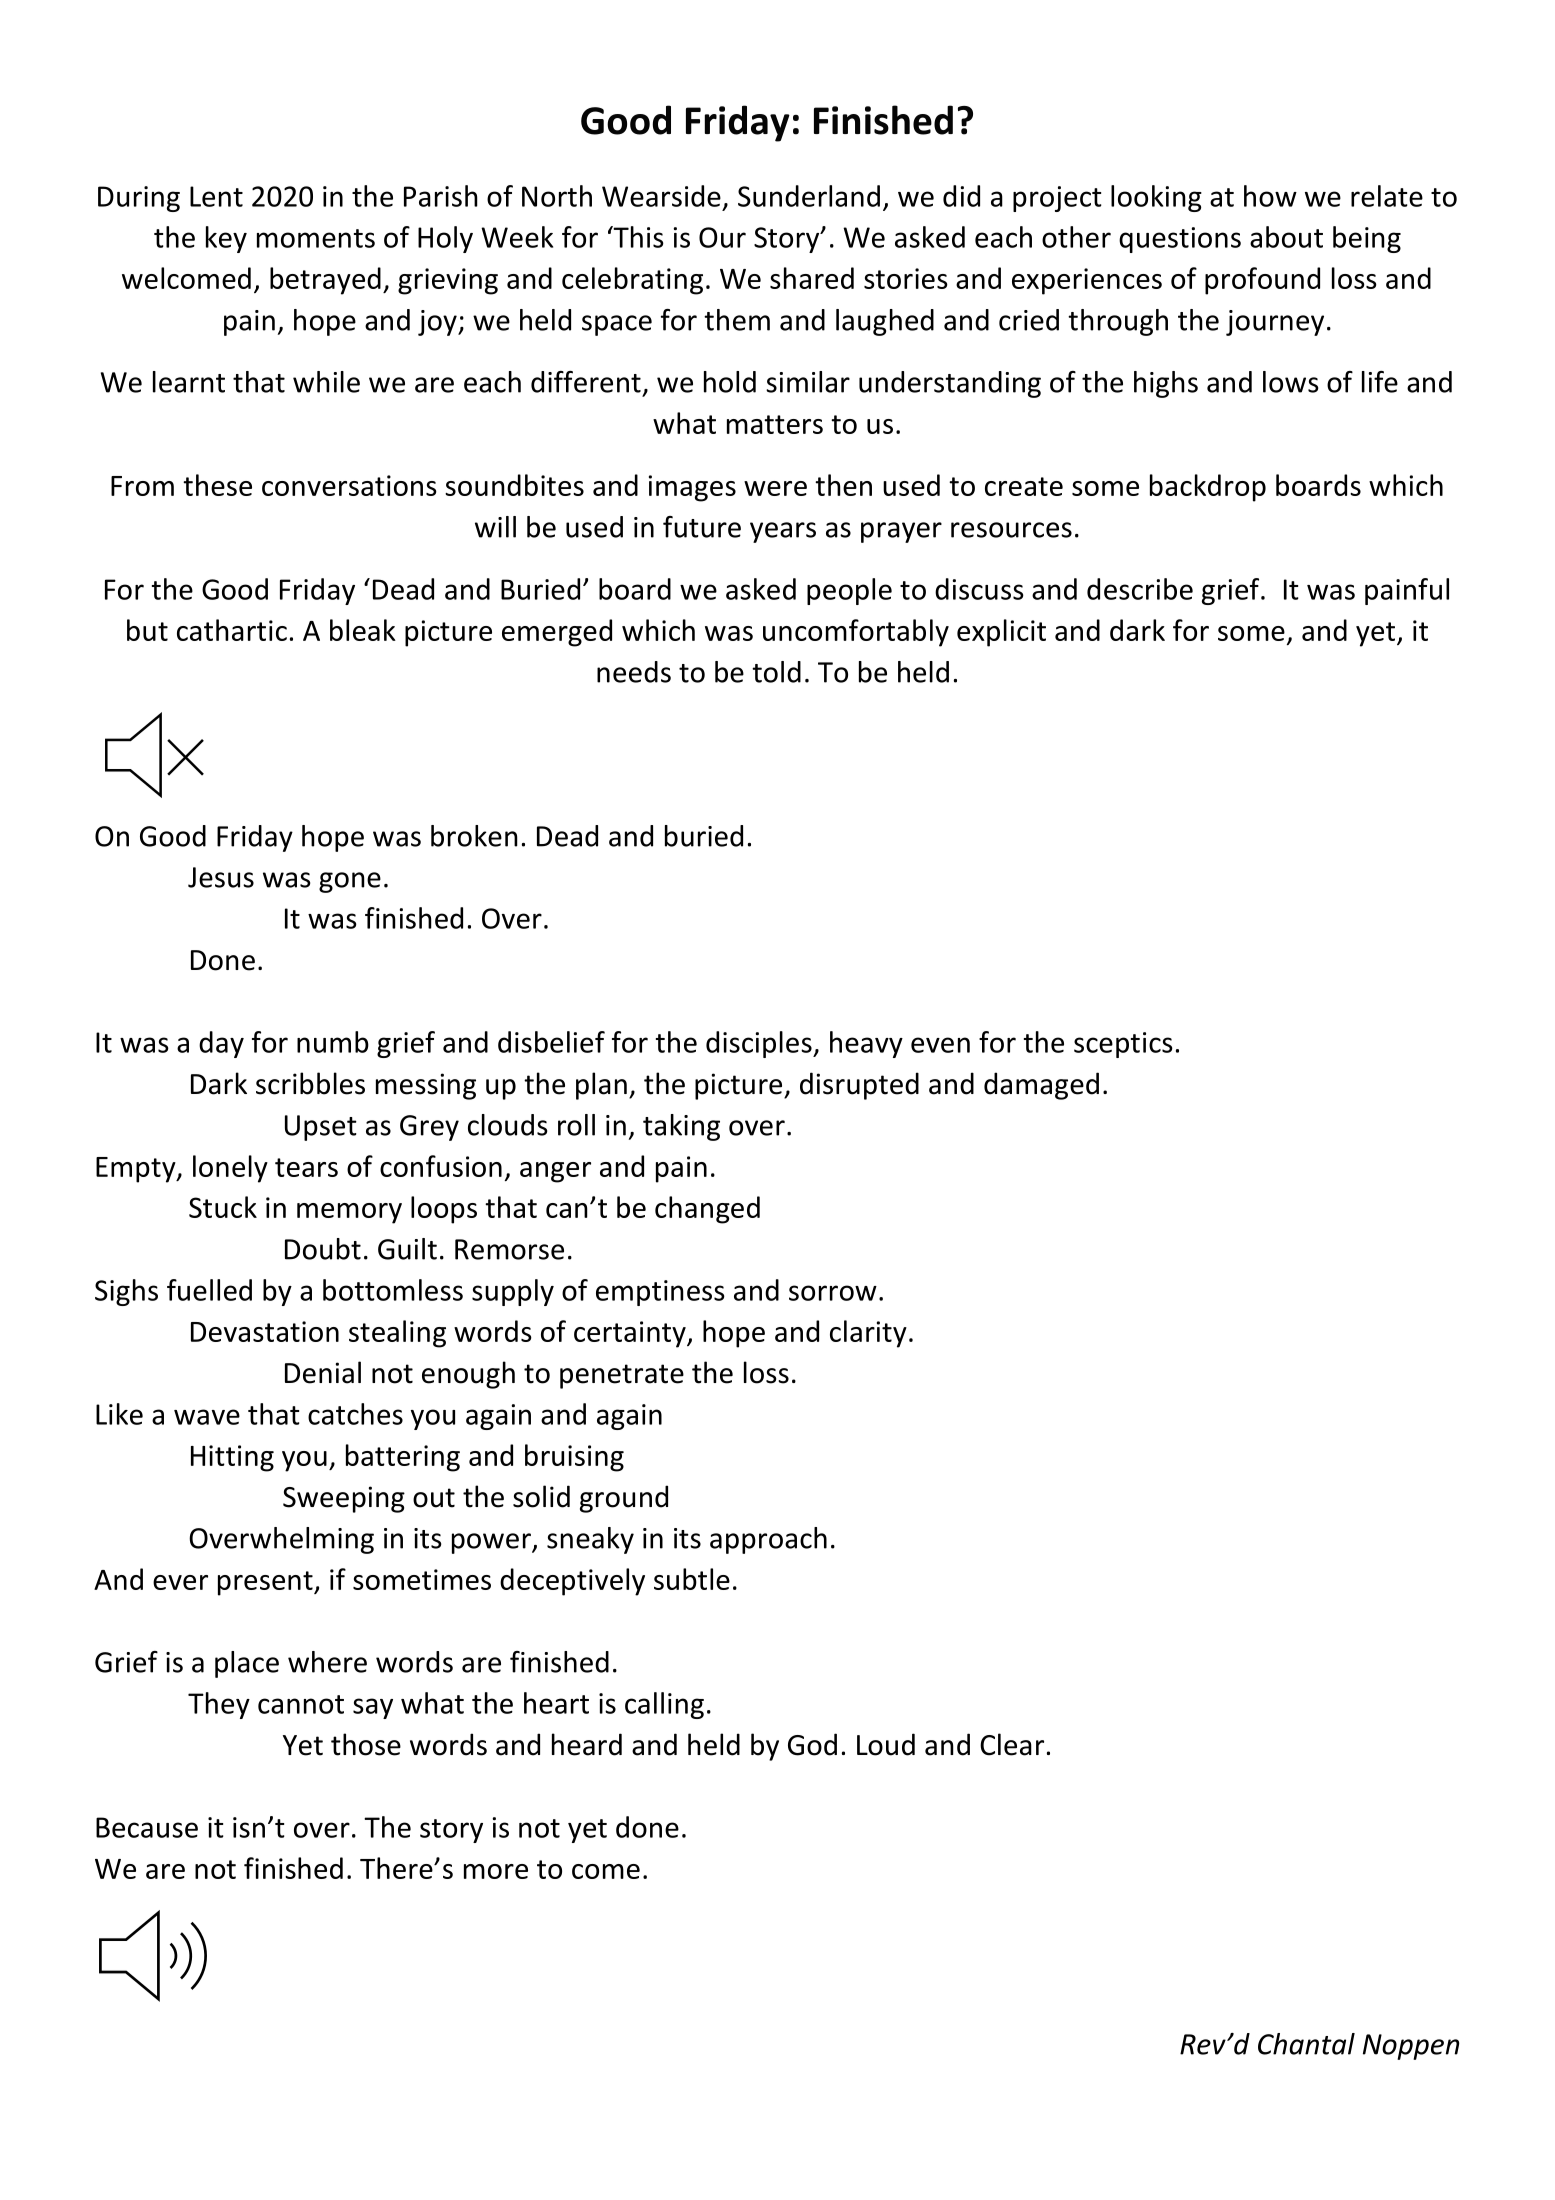 This screenshot has width=1555, height=2200. I want to click on sceptics, so click(1123, 1045).
